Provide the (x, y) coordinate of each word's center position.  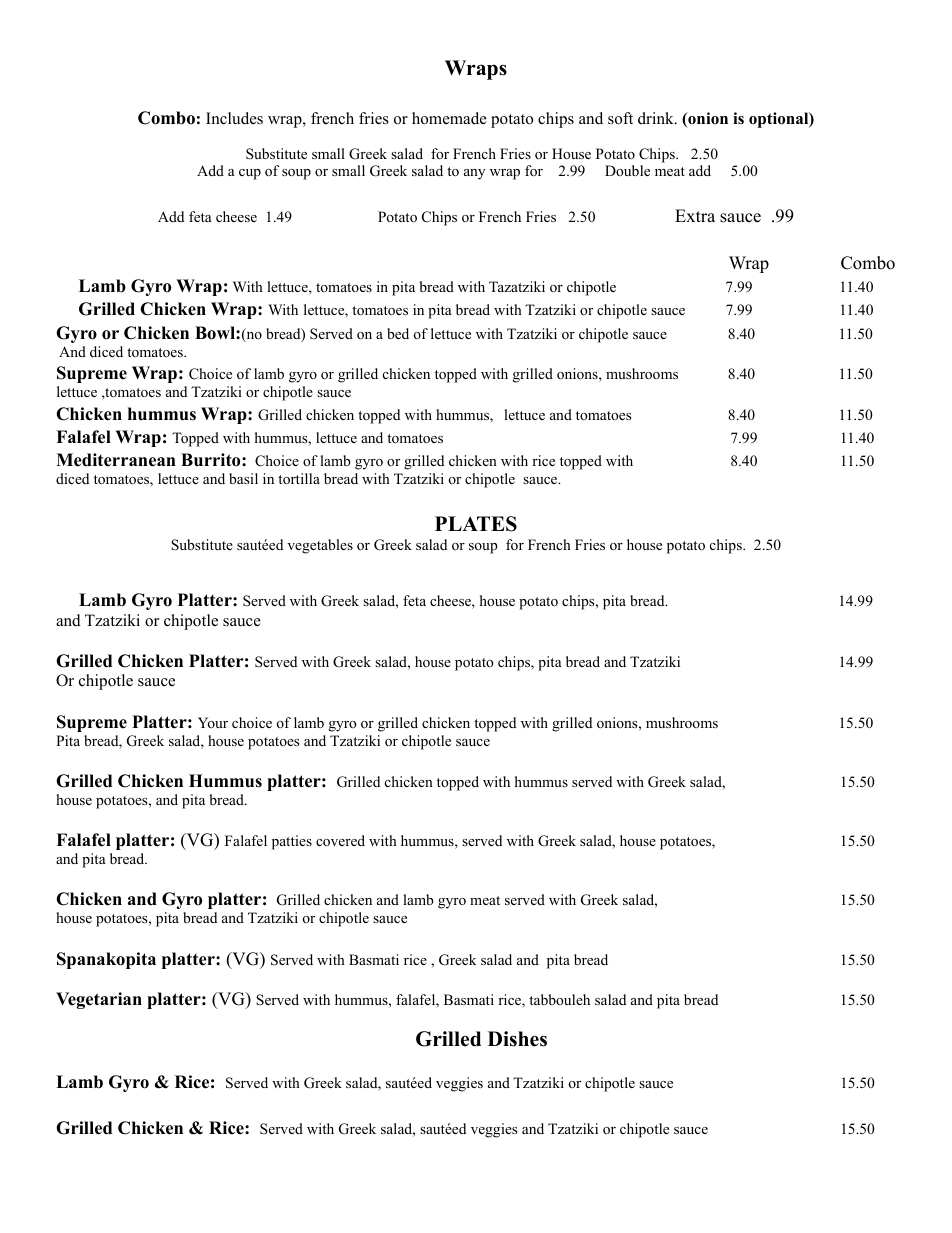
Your (213, 722)
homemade (449, 118)
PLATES (476, 524)
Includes (234, 118)
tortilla (299, 479)
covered (340, 841)
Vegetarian (99, 1000)
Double (627, 170)
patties (292, 842)
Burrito (212, 460)
